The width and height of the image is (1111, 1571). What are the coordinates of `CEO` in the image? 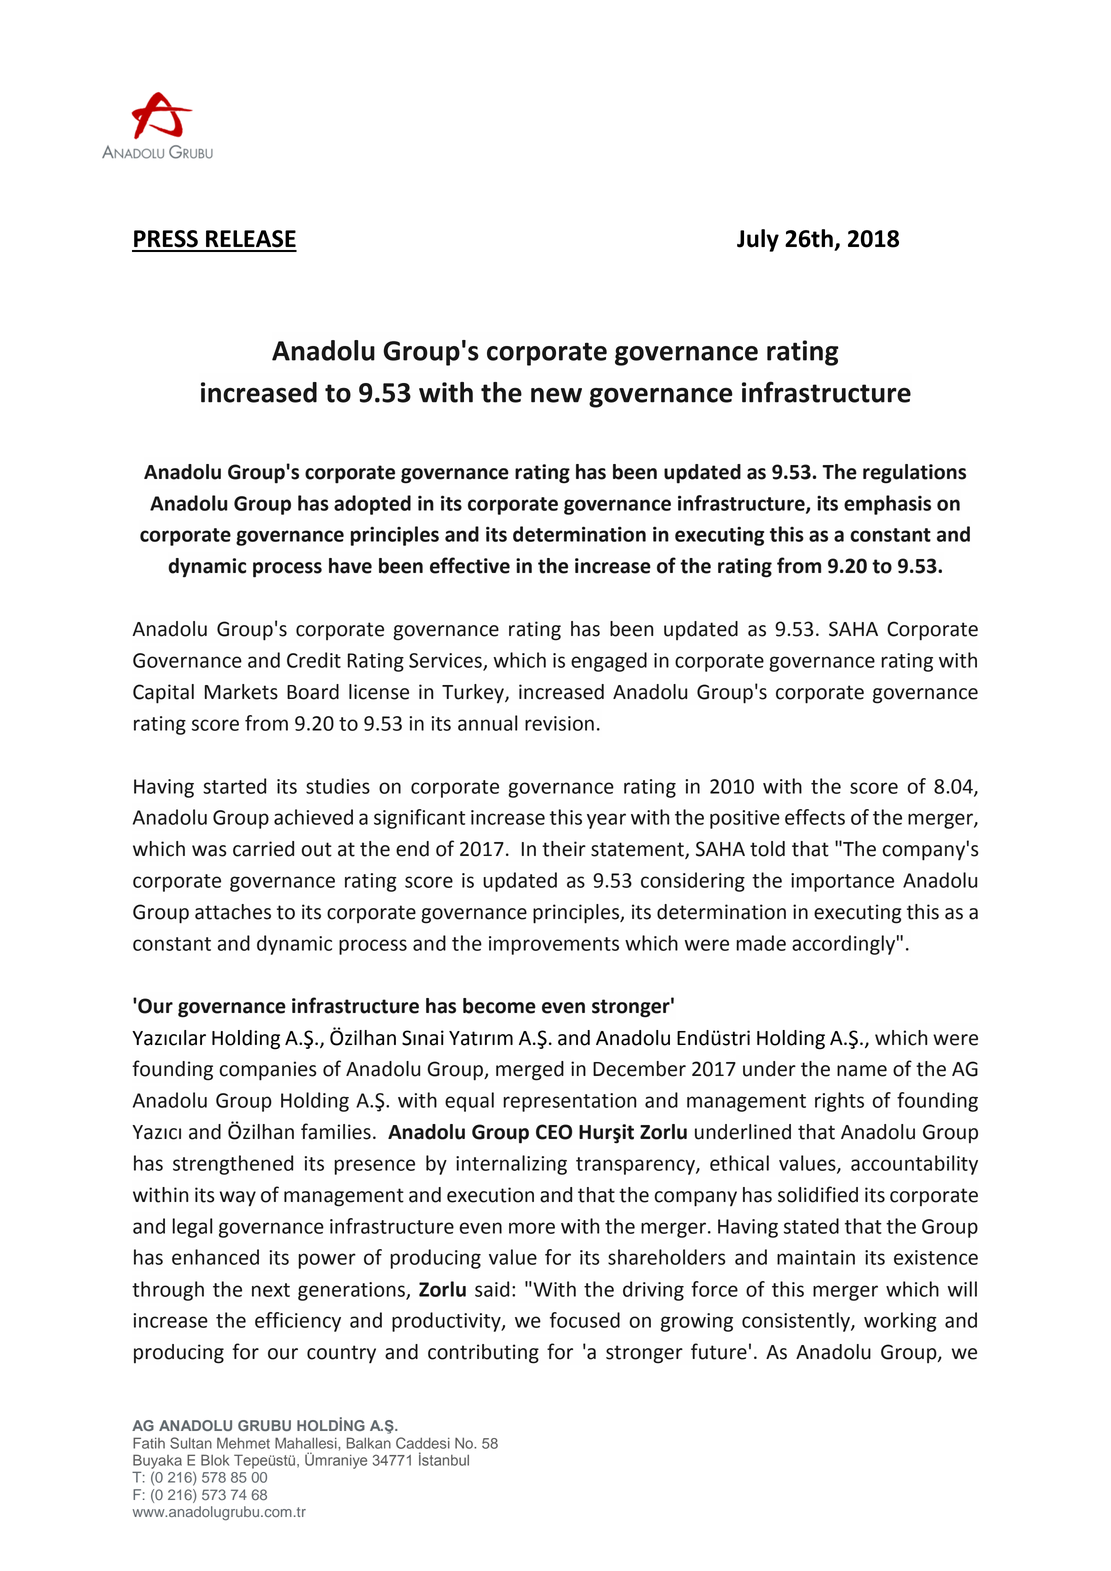 It's located at (554, 1132).
